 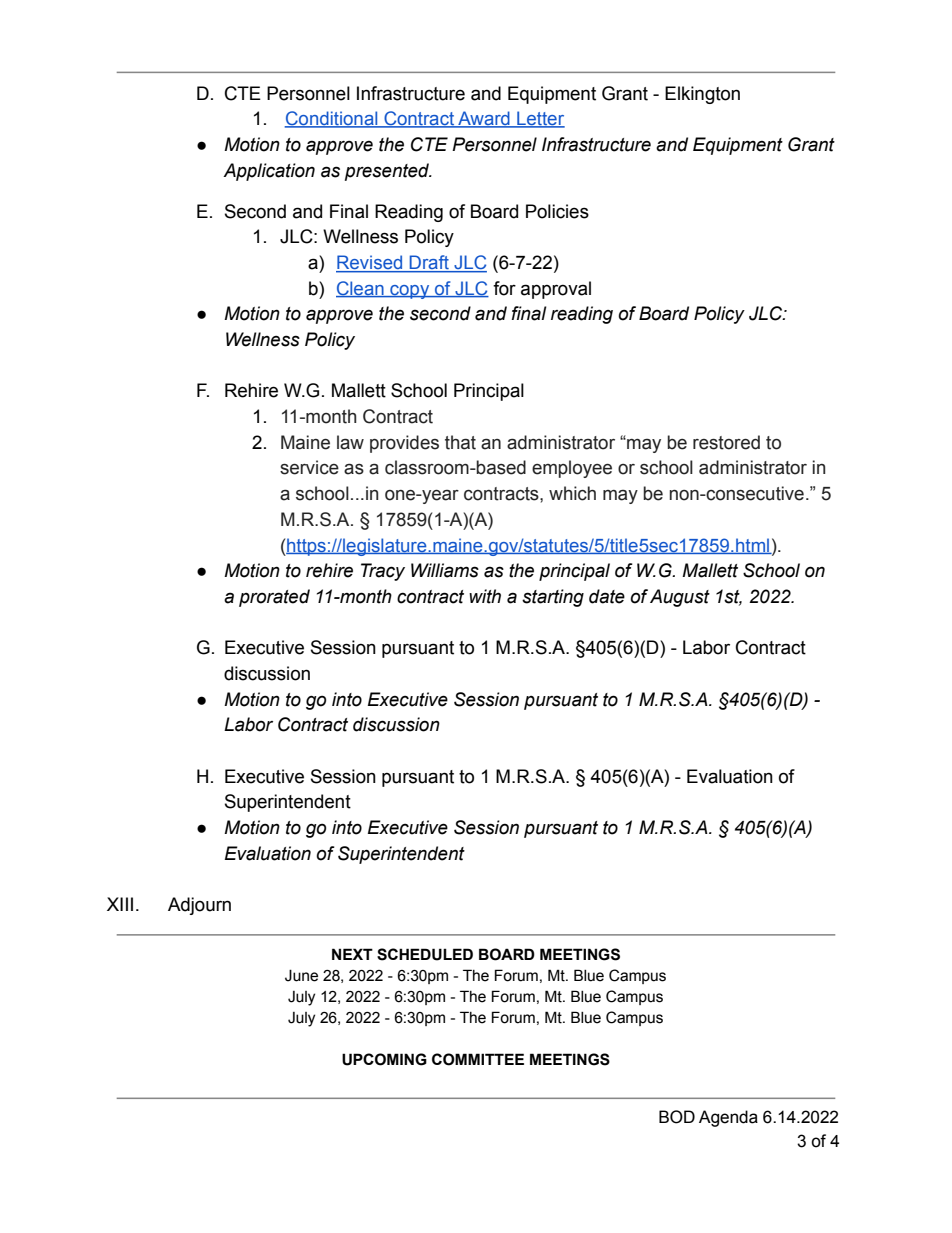 What do you see at coordinates (269, 172) in the page?
I see `Application` at bounding box center [269, 172].
